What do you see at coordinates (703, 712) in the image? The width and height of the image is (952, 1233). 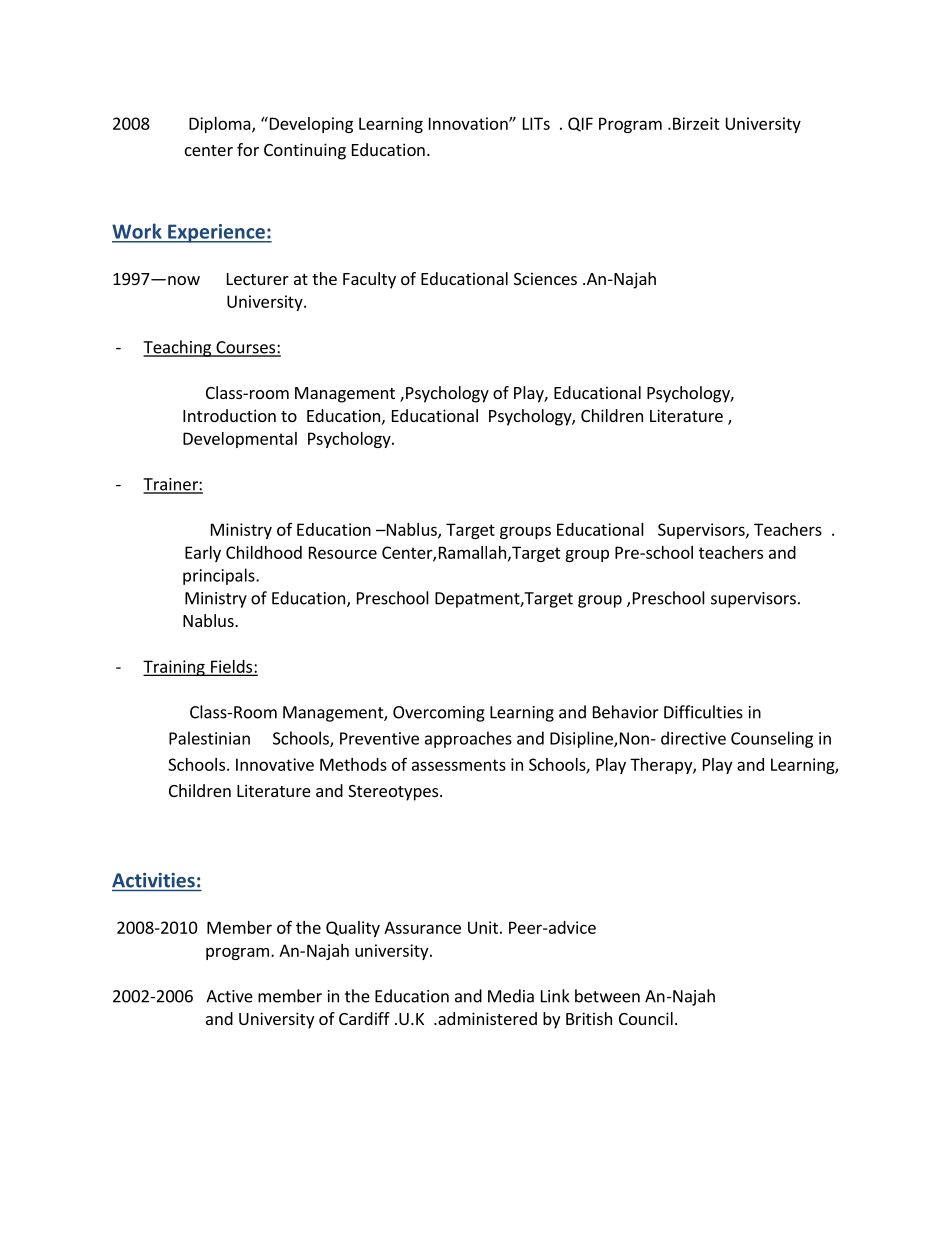 I see `Difficulties` at bounding box center [703, 712].
